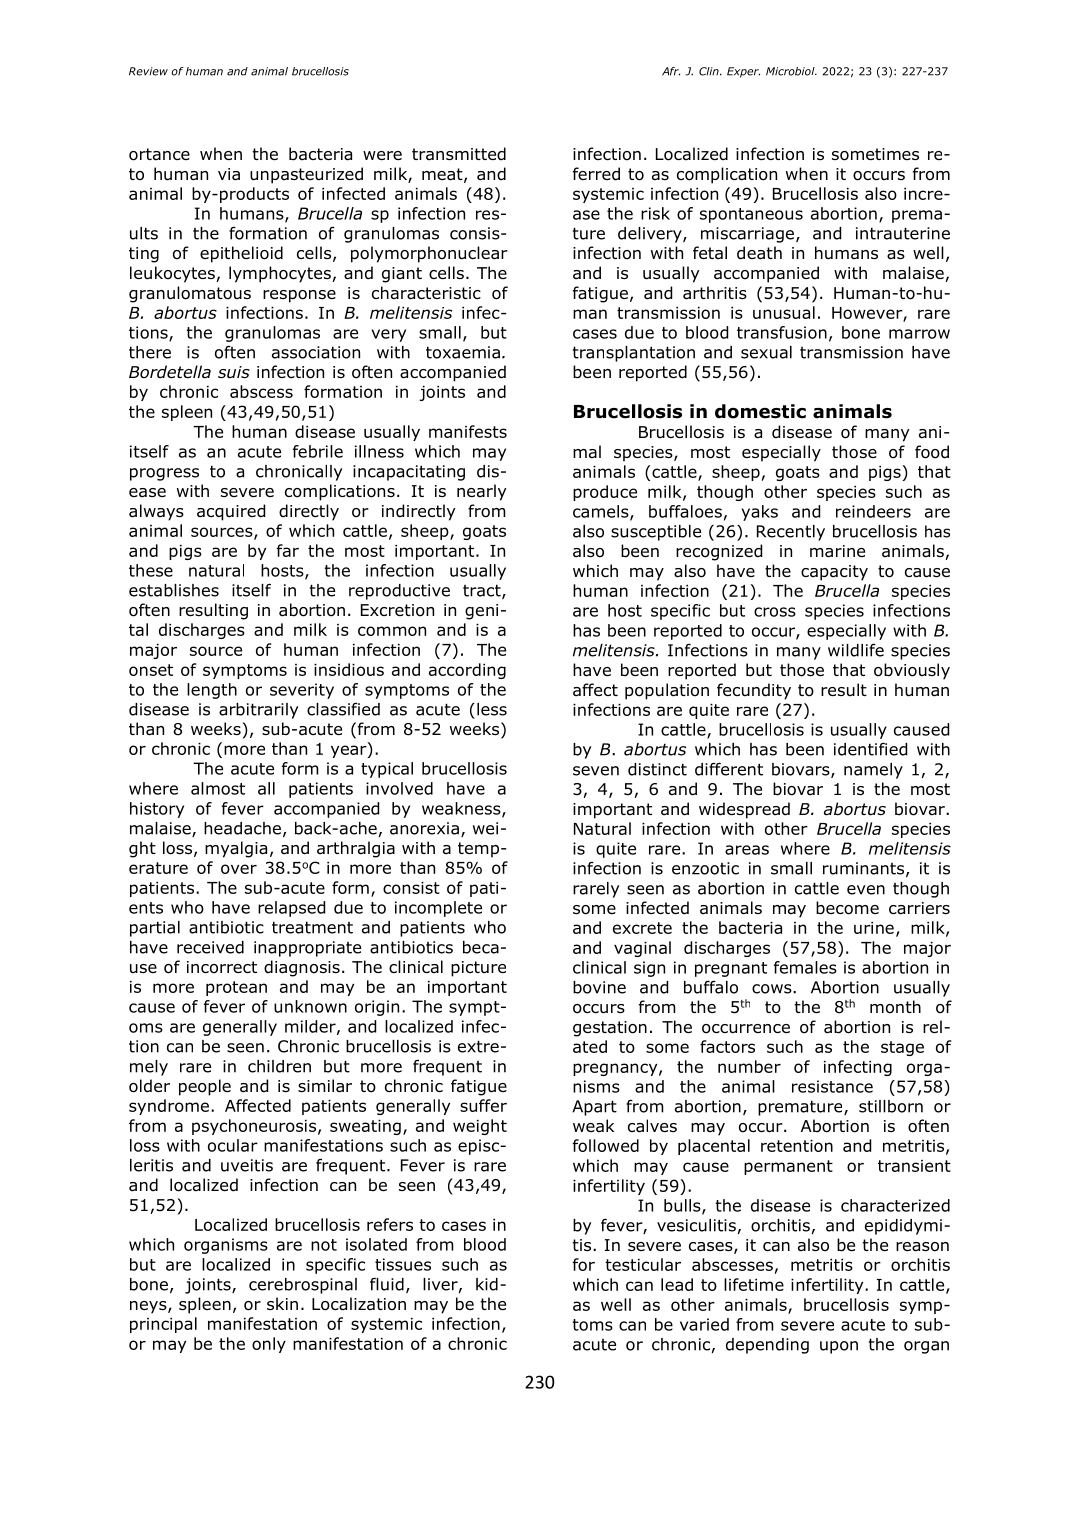 The width and height of the screenshot is (1079, 1526). I want to click on identified, so click(870, 749).
